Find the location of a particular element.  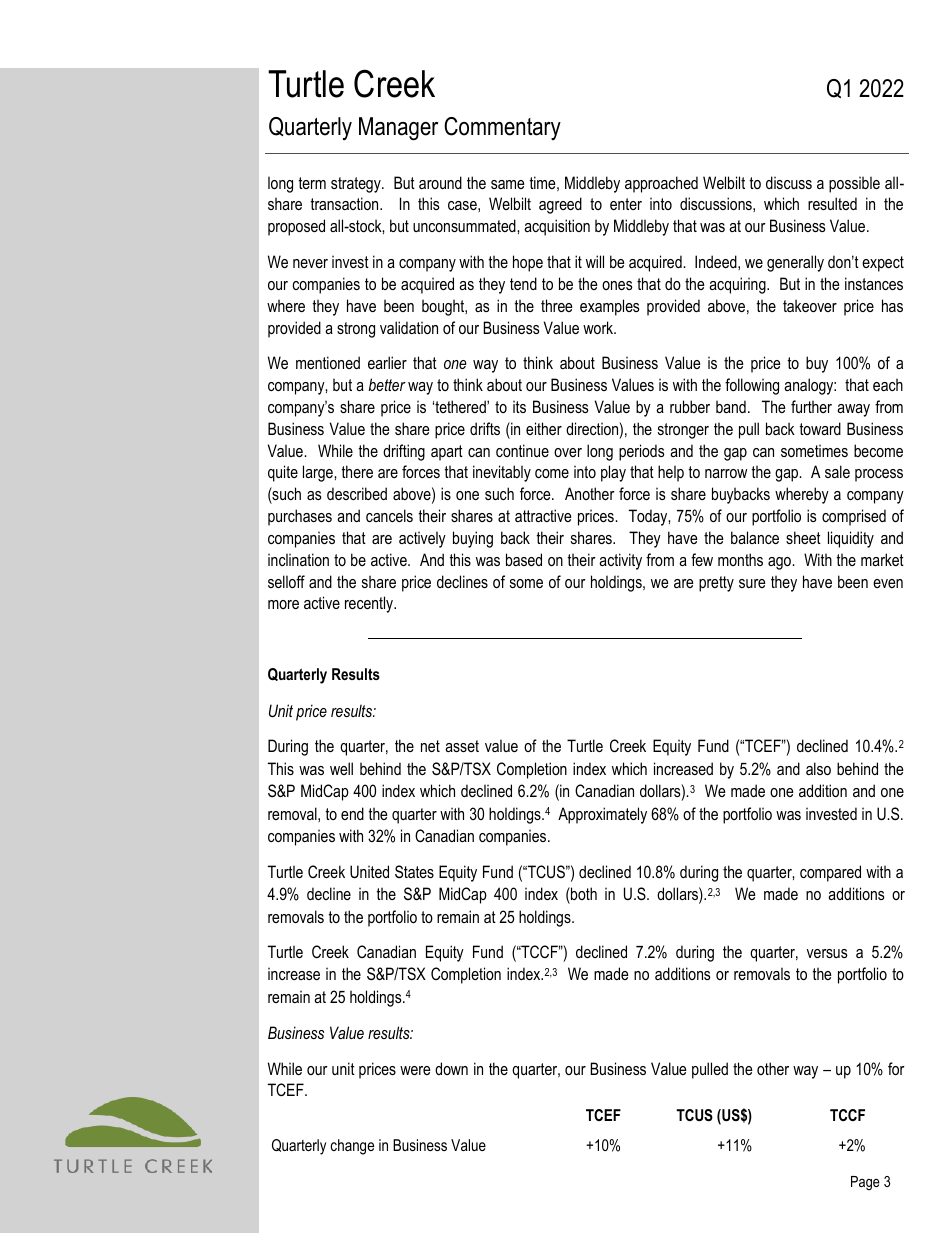

better is located at coordinates (387, 384).
